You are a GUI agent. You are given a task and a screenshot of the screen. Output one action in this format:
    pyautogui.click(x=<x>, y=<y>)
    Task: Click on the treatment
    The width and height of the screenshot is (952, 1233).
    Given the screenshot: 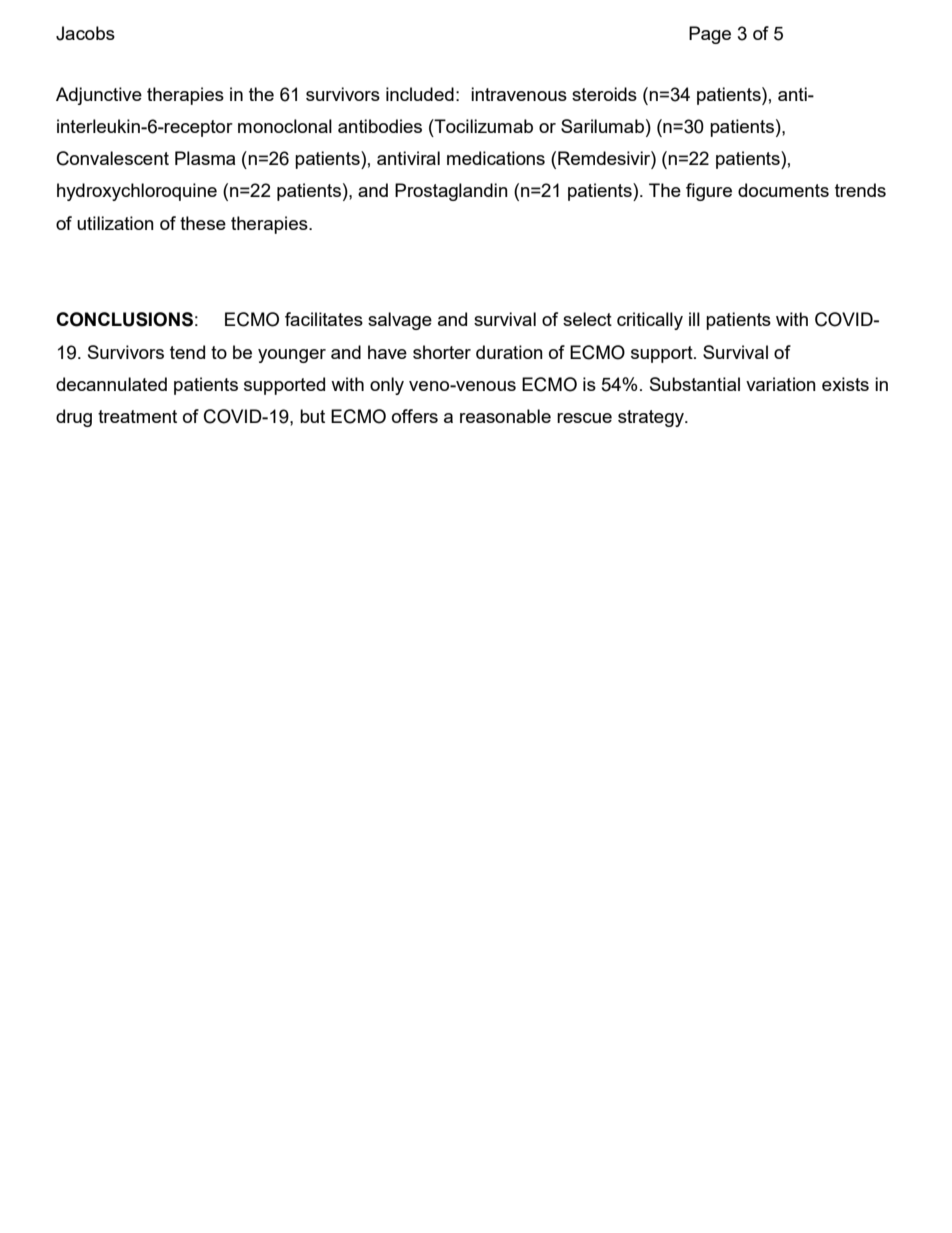 What is the action you would take?
    pyautogui.click(x=137, y=416)
